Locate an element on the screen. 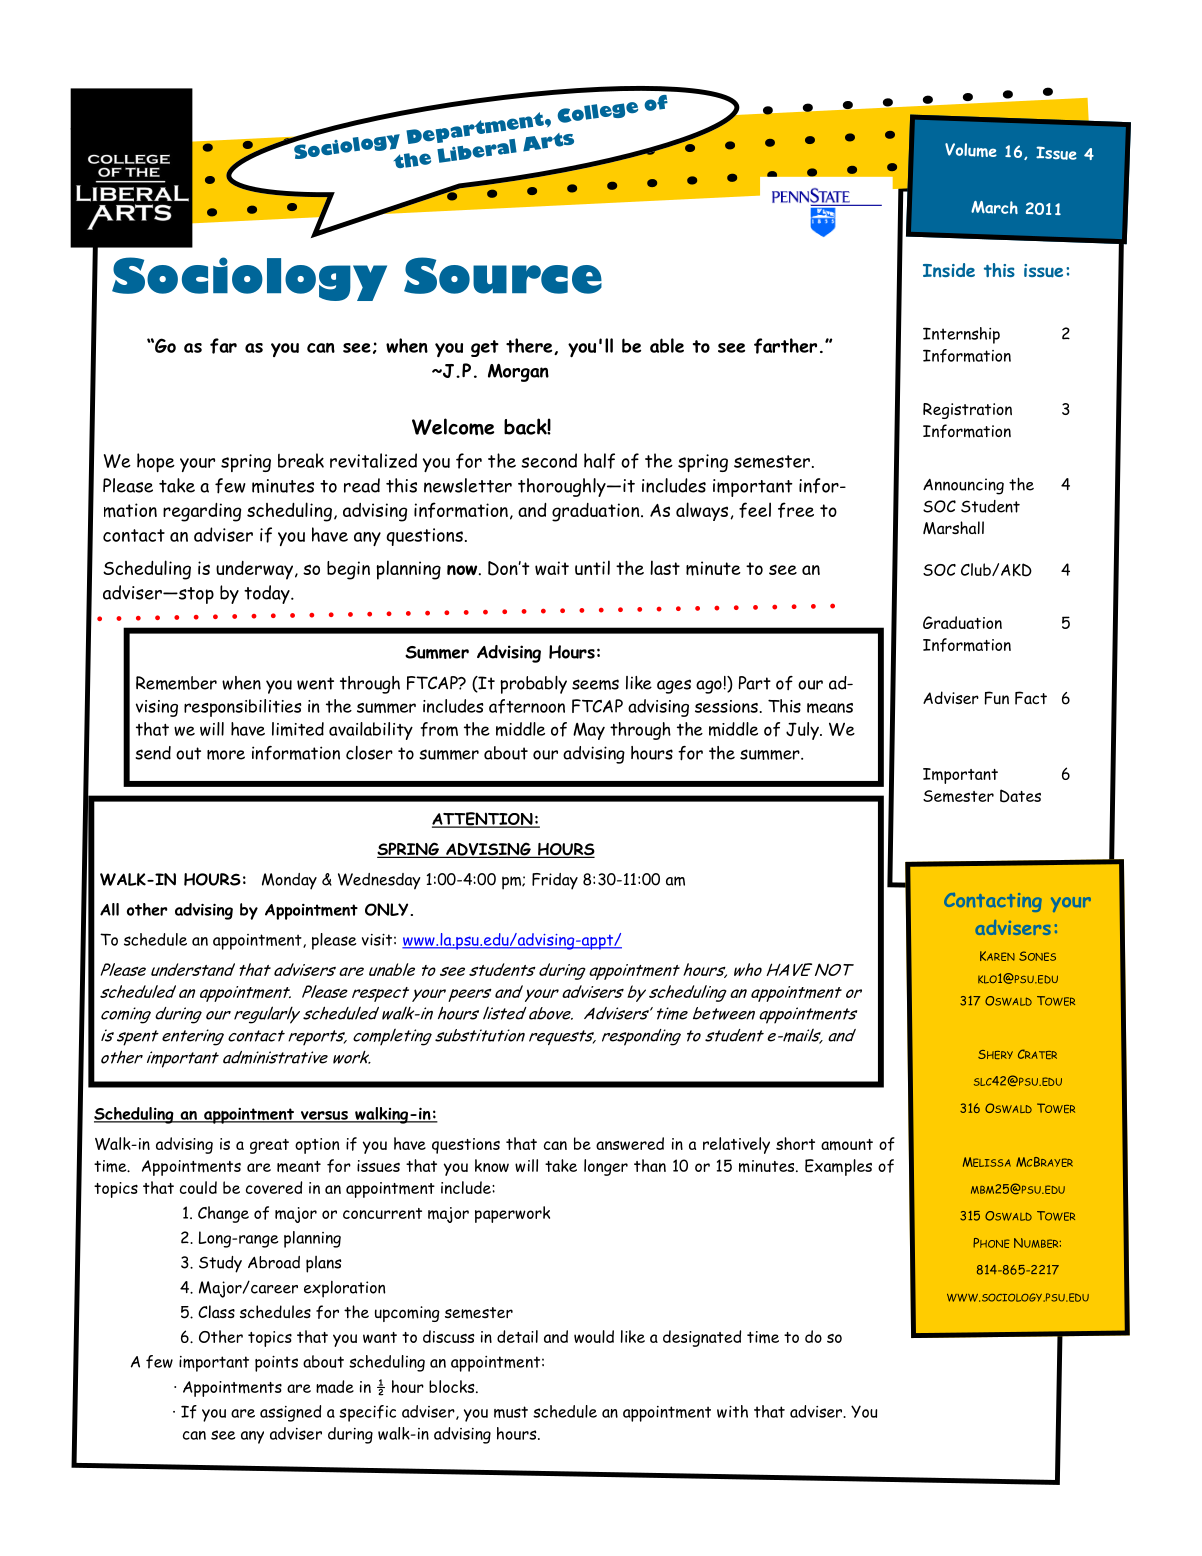  with is located at coordinates (732, 1411).
